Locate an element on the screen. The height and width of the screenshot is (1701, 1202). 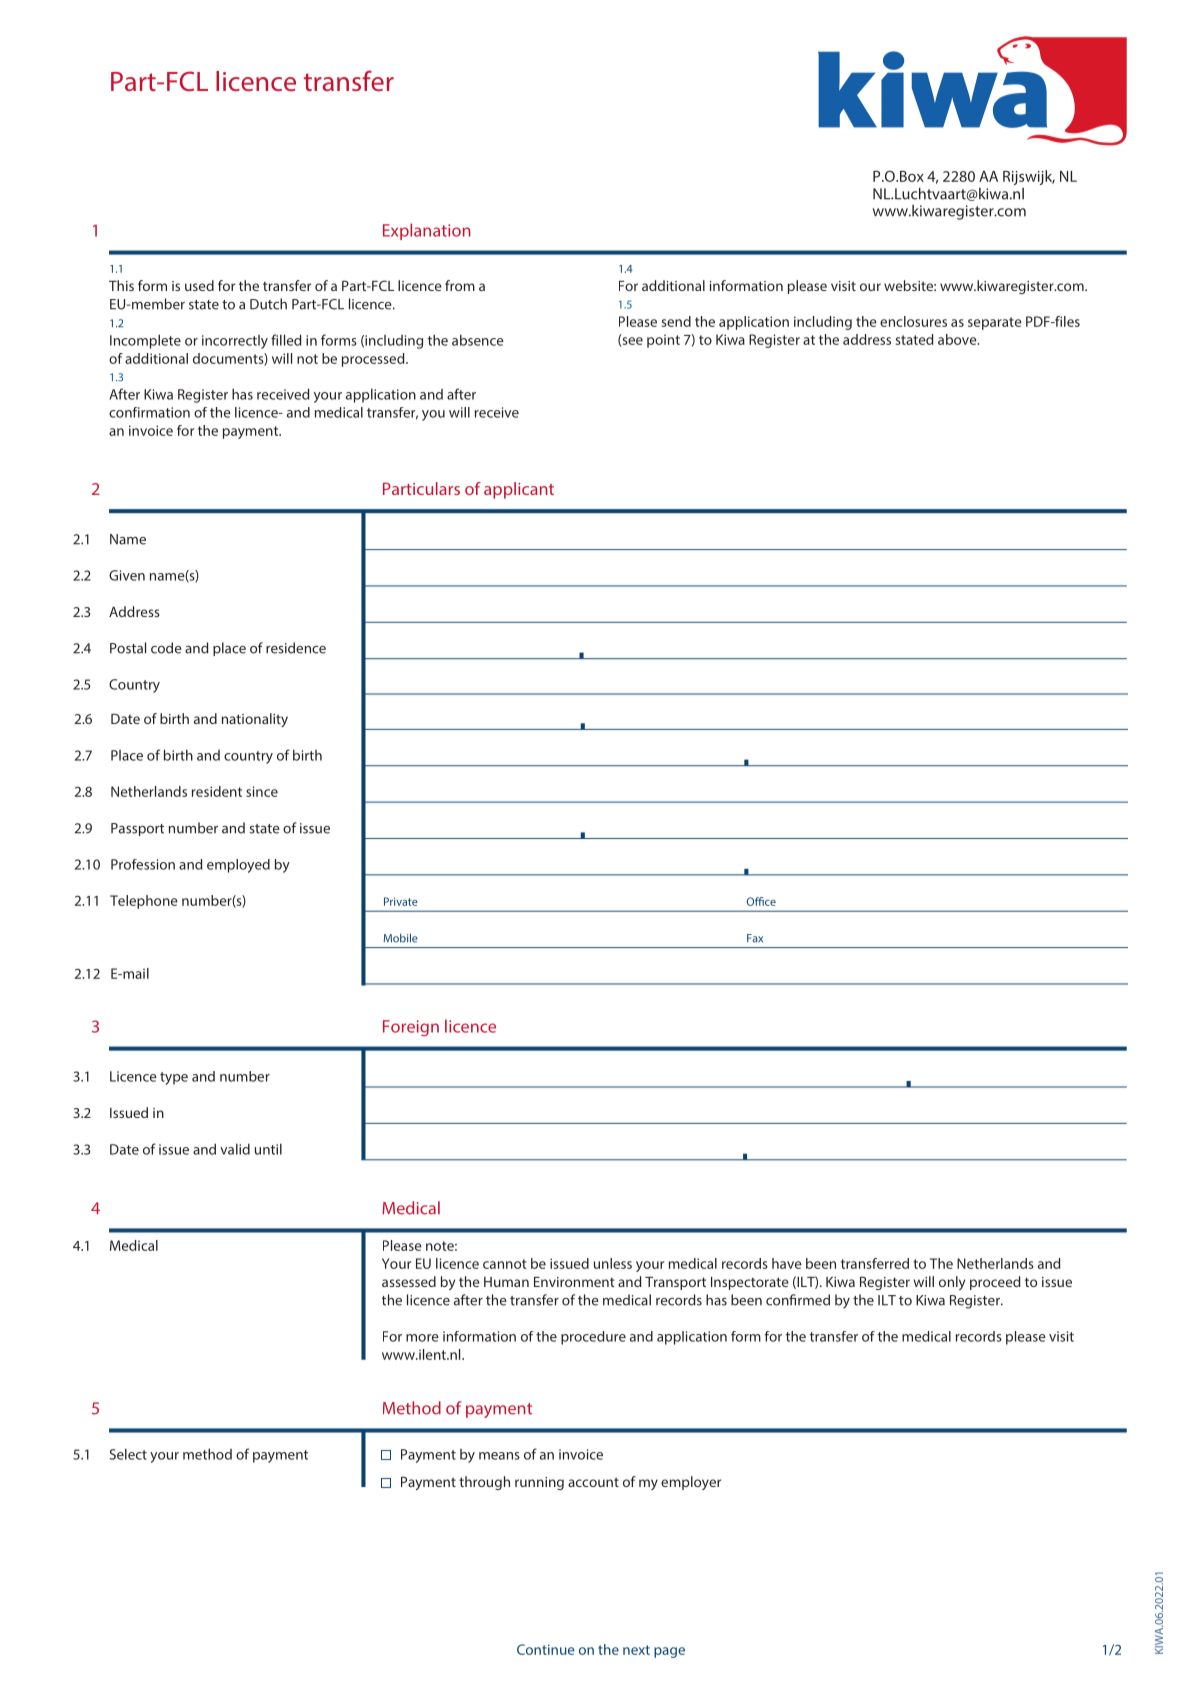
used is located at coordinates (199, 285).
